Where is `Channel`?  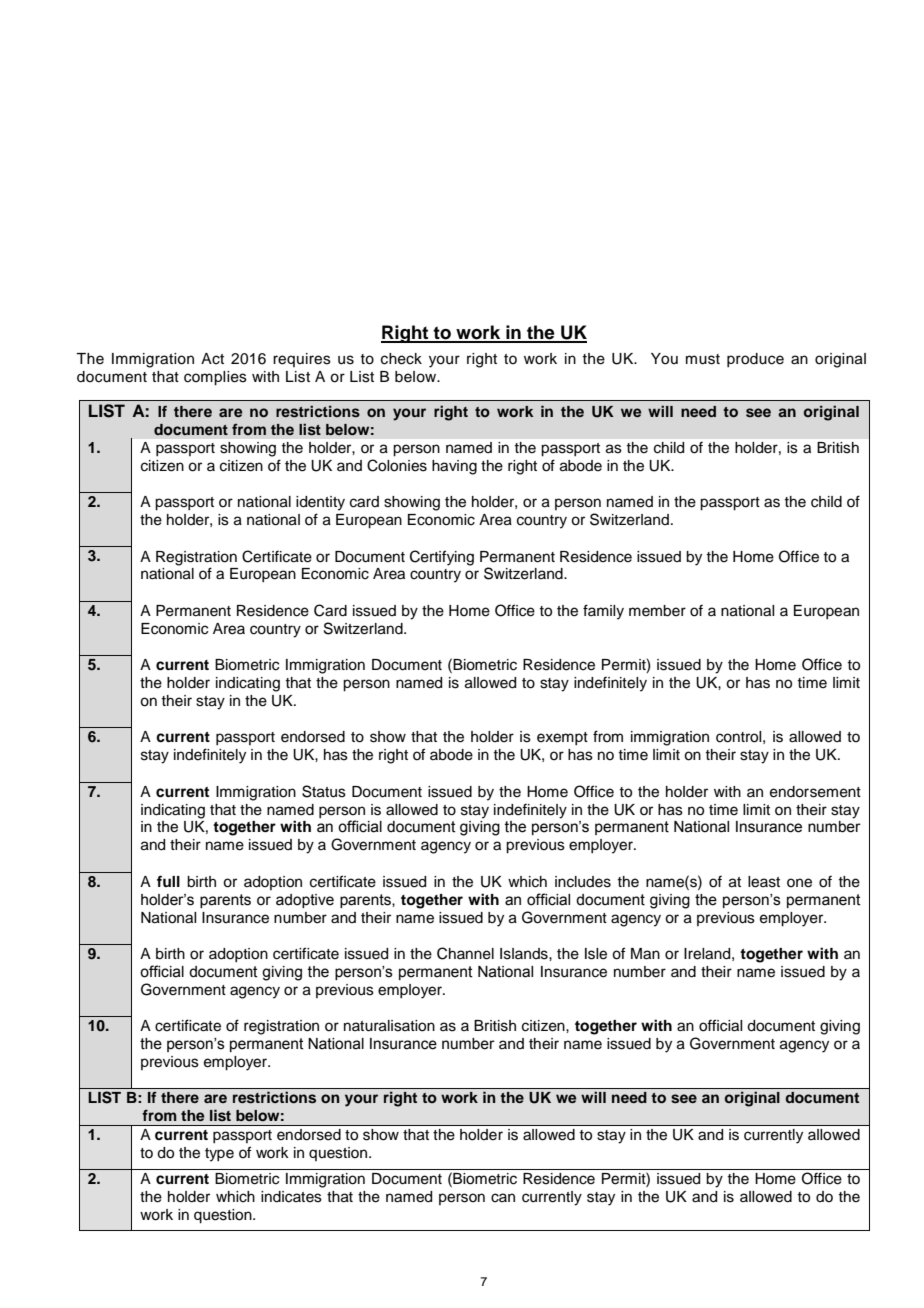 Channel is located at coordinates (465, 953).
